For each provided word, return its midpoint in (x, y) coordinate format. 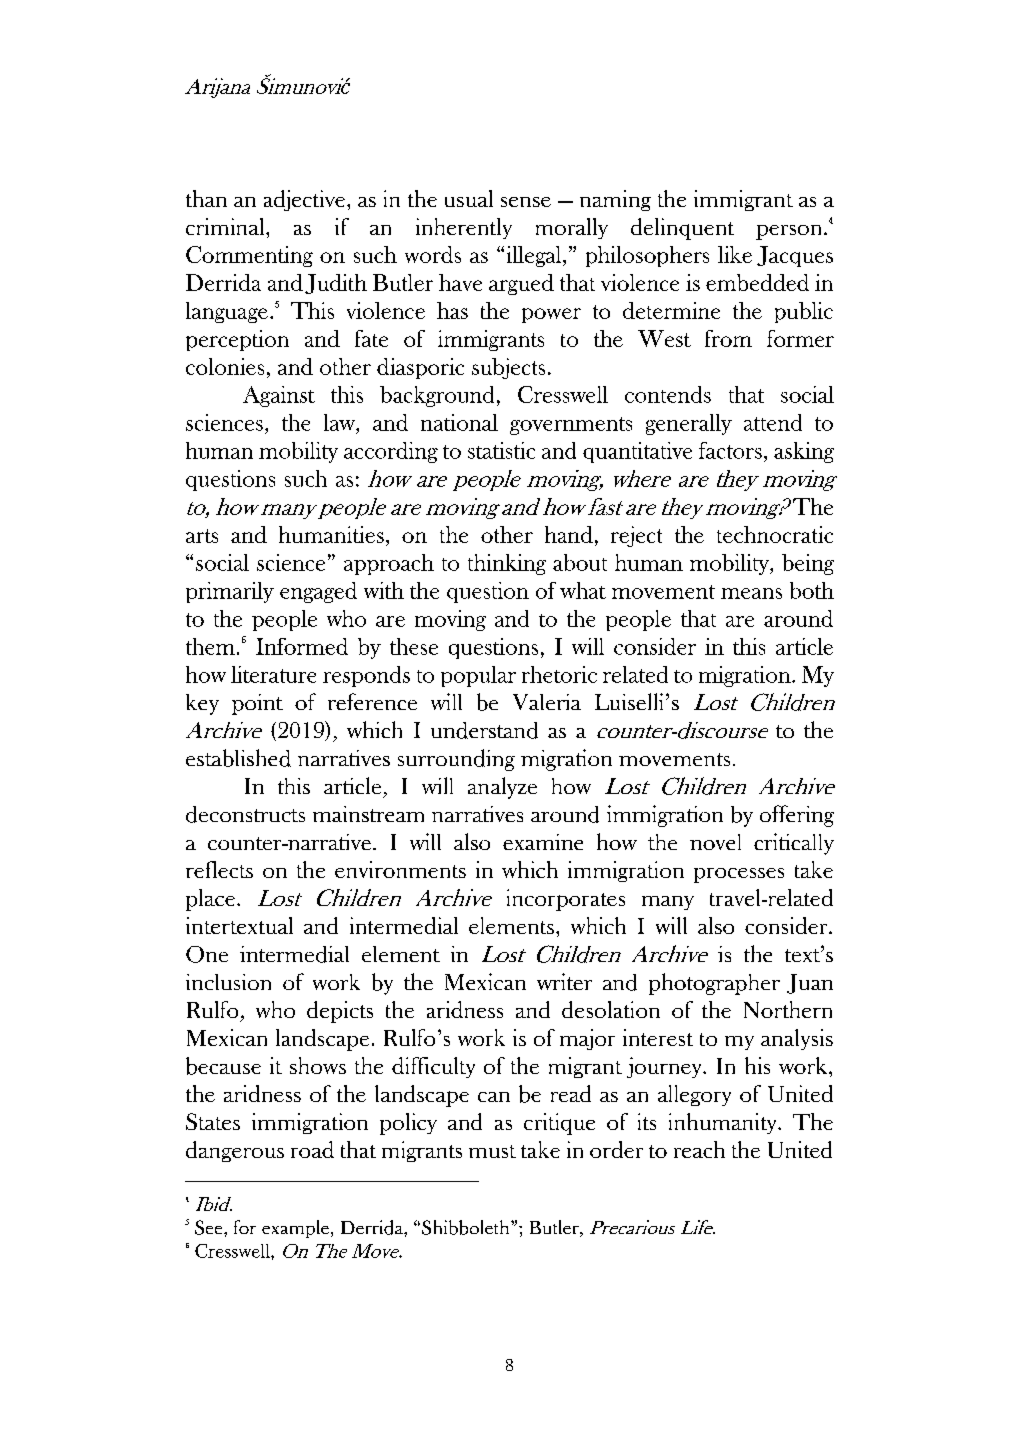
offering (797, 816)
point (257, 704)
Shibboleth (467, 1227)
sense (526, 202)
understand (484, 730)
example (295, 1229)
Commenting (249, 256)
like (735, 254)
